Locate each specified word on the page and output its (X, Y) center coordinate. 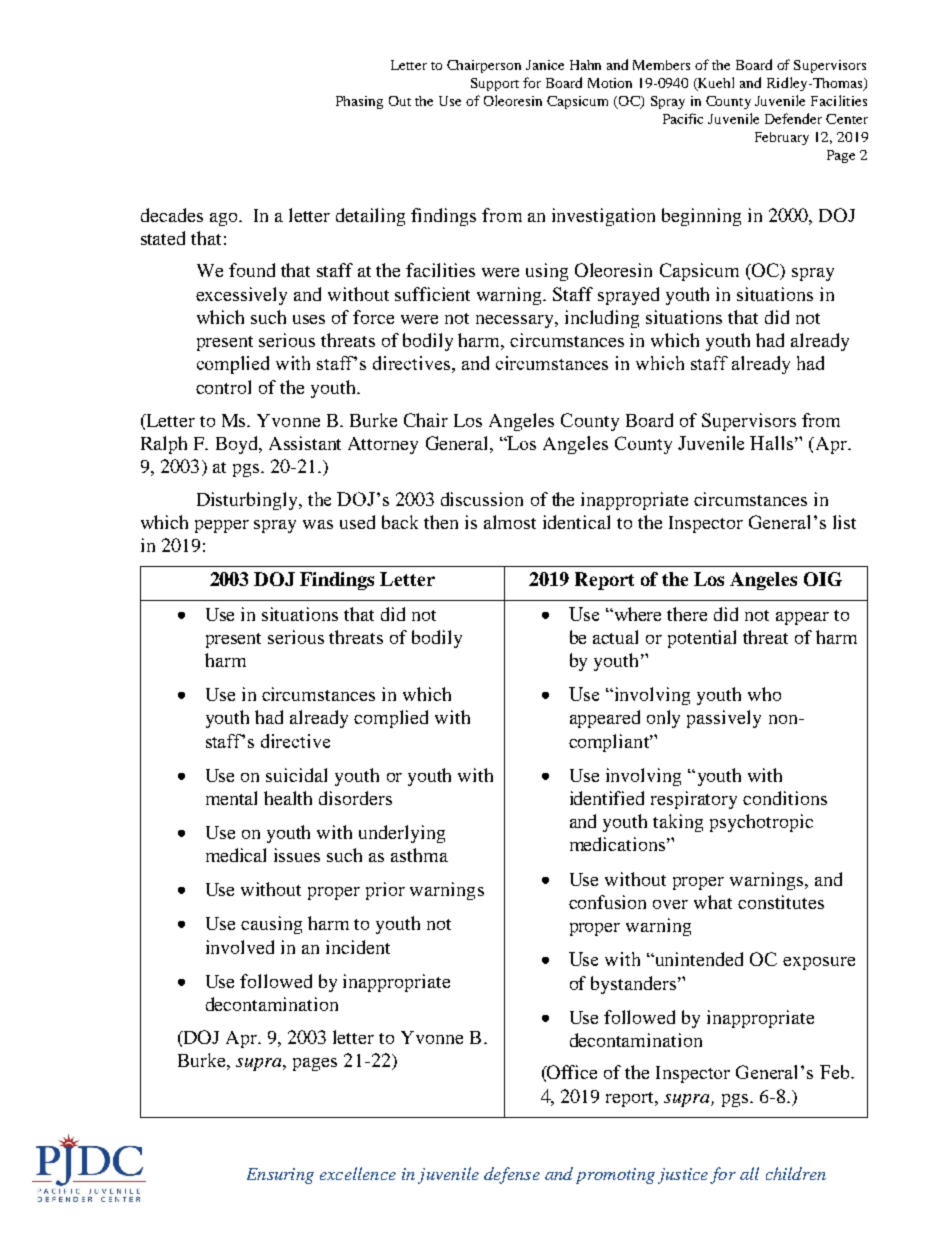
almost (510, 522)
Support (495, 84)
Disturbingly (248, 501)
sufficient (432, 294)
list (844, 522)
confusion (607, 902)
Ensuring (280, 1176)
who (764, 694)
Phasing (359, 102)
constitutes (781, 902)
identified (607, 798)
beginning (701, 217)
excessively (241, 296)
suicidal (296, 775)
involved (240, 947)
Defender (793, 118)
